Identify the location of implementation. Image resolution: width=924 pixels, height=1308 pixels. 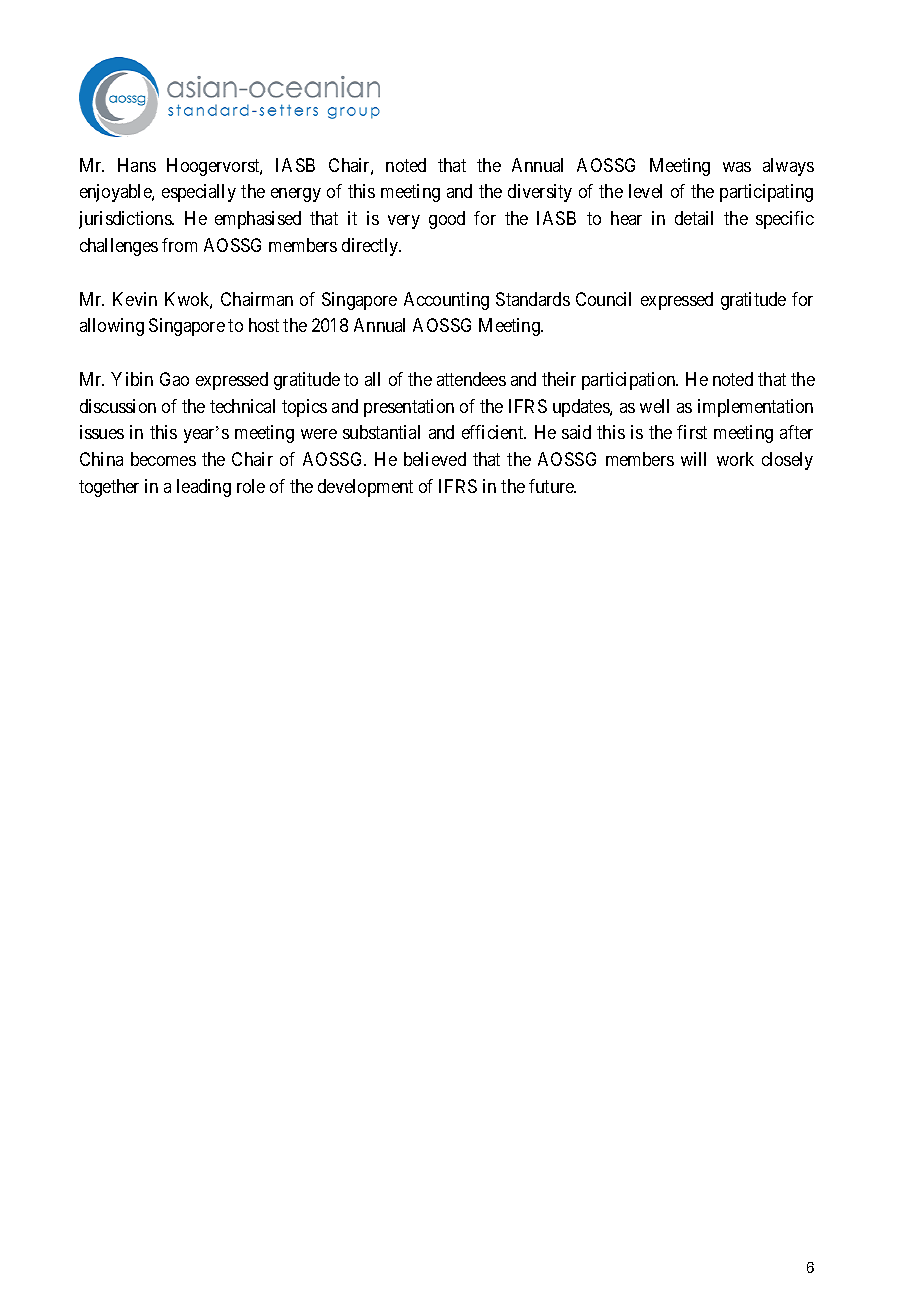
(755, 408).
